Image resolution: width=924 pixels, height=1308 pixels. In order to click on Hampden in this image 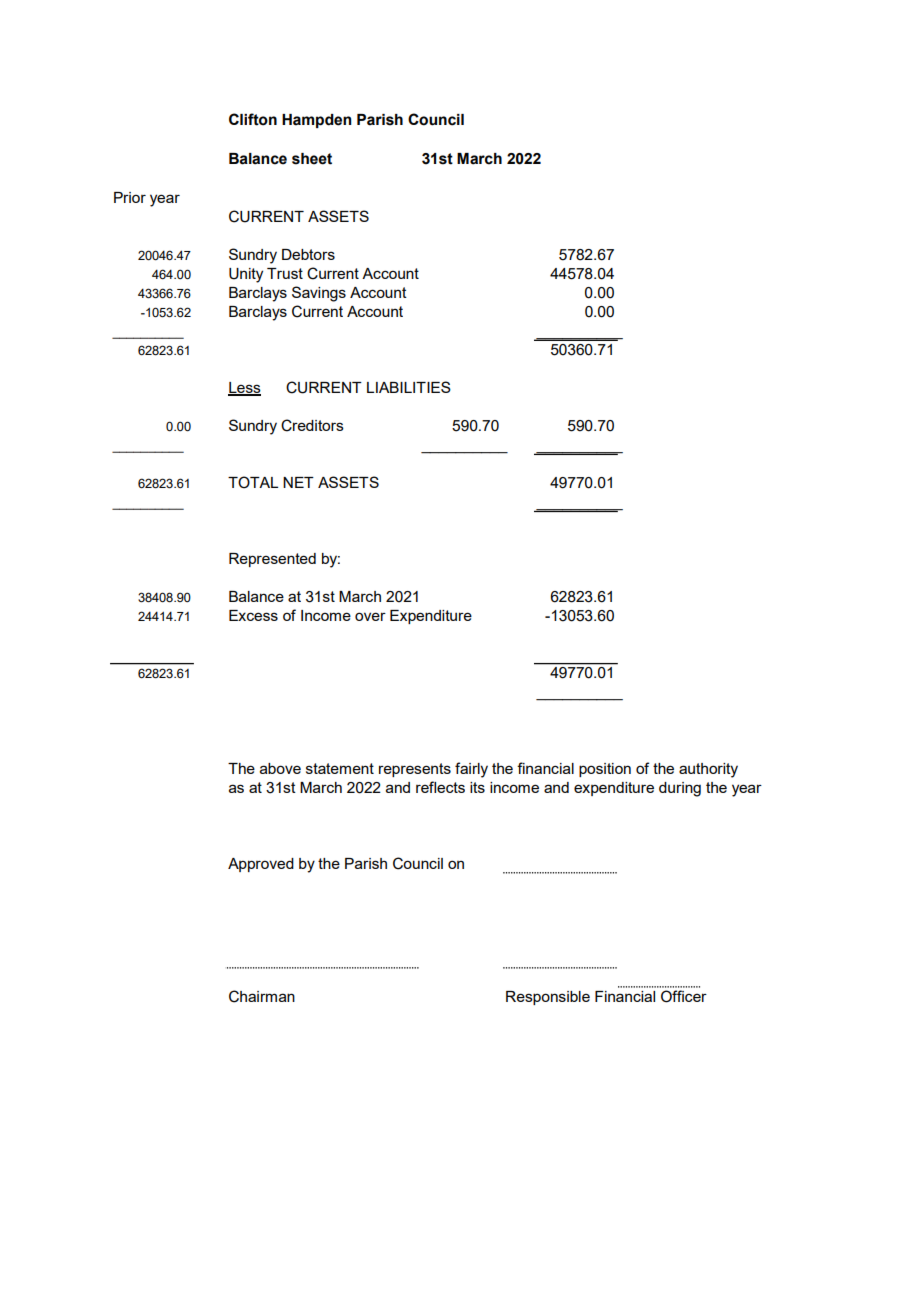, I will do `click(316, 121)`.
